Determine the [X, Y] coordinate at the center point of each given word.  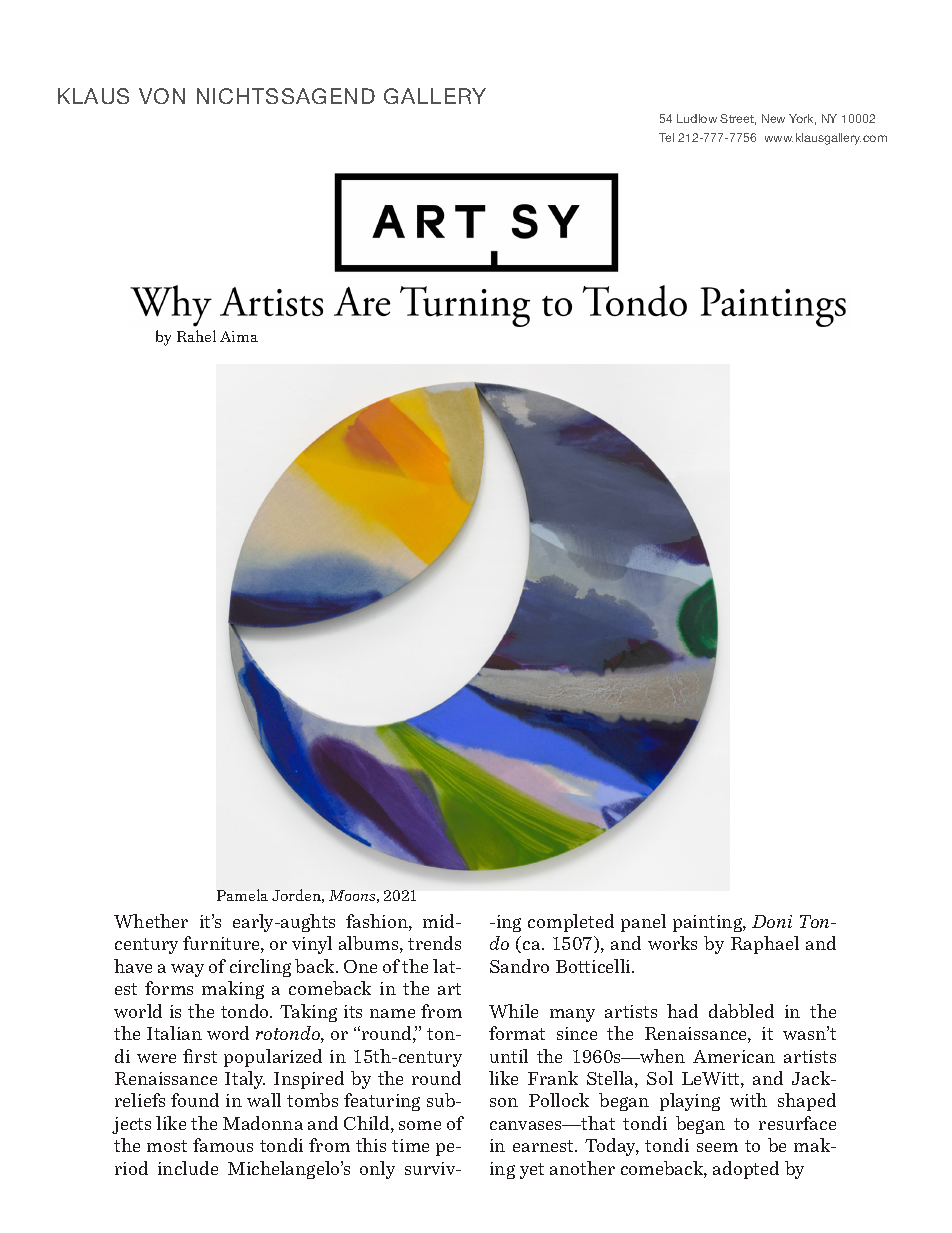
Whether [151, 921]
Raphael [765, 945]
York [802, 119]
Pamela [242, 895]
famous [223, 1145]
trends [434, 943]
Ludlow [697, 118]
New [773, 118]
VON [162, 96]
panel [643, 923]
